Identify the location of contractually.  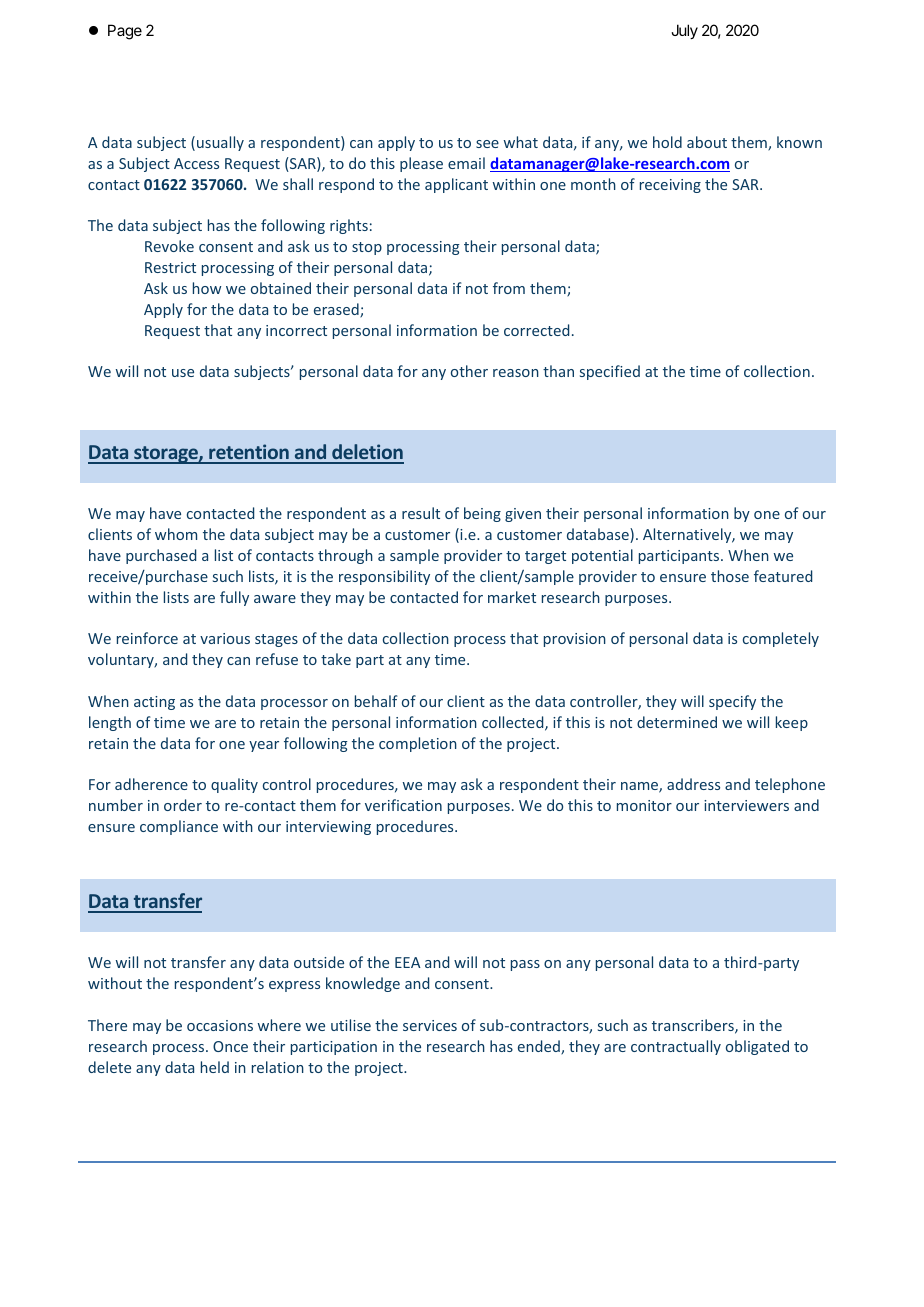
(676, 1047).
